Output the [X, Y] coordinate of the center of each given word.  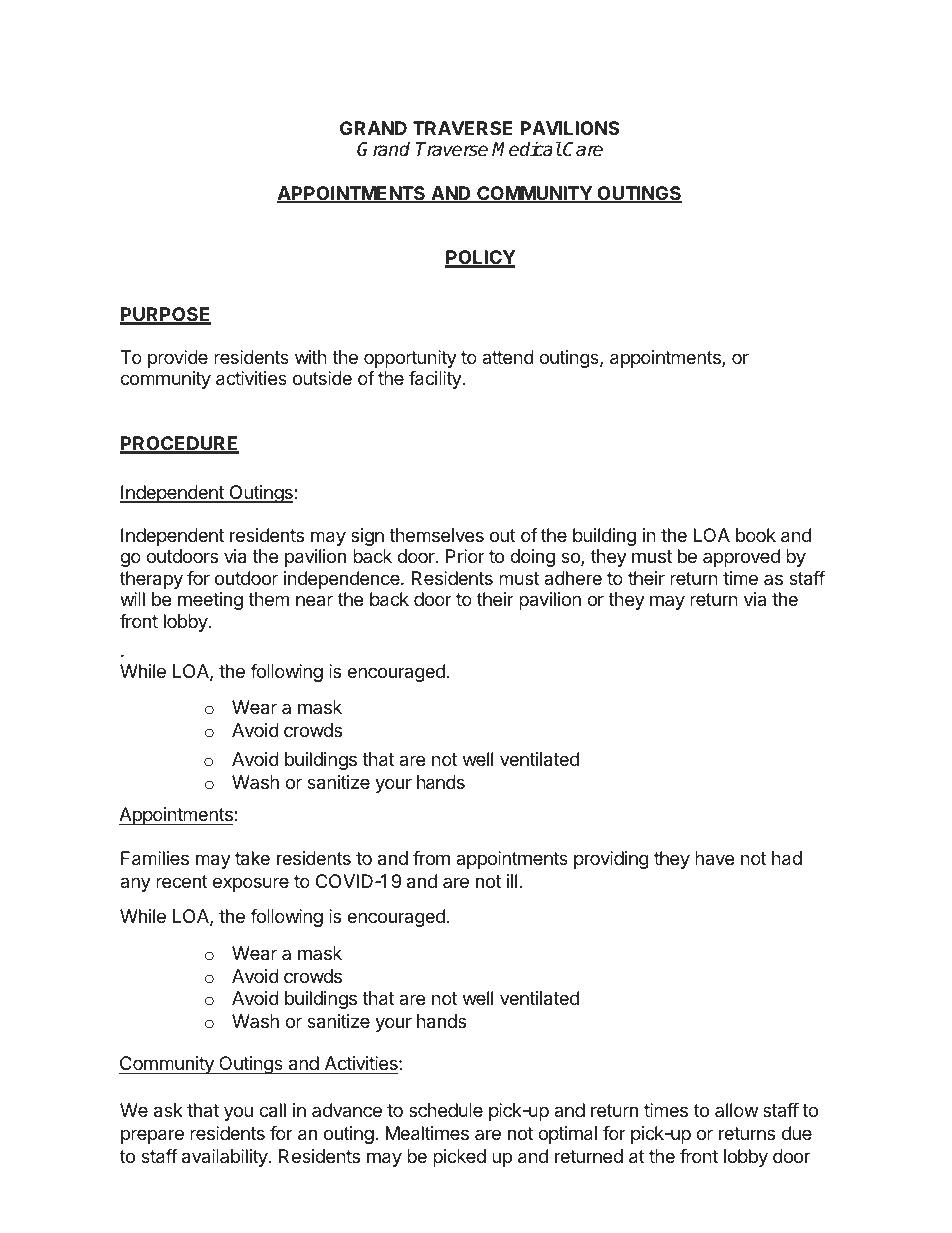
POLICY [480, 258]
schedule [446, 1110]
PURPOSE [165, 315]
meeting [210, 601]
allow [736, 1110]
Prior [465, 556]
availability [226, 1158]
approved [741, 558]
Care [583, 149]
